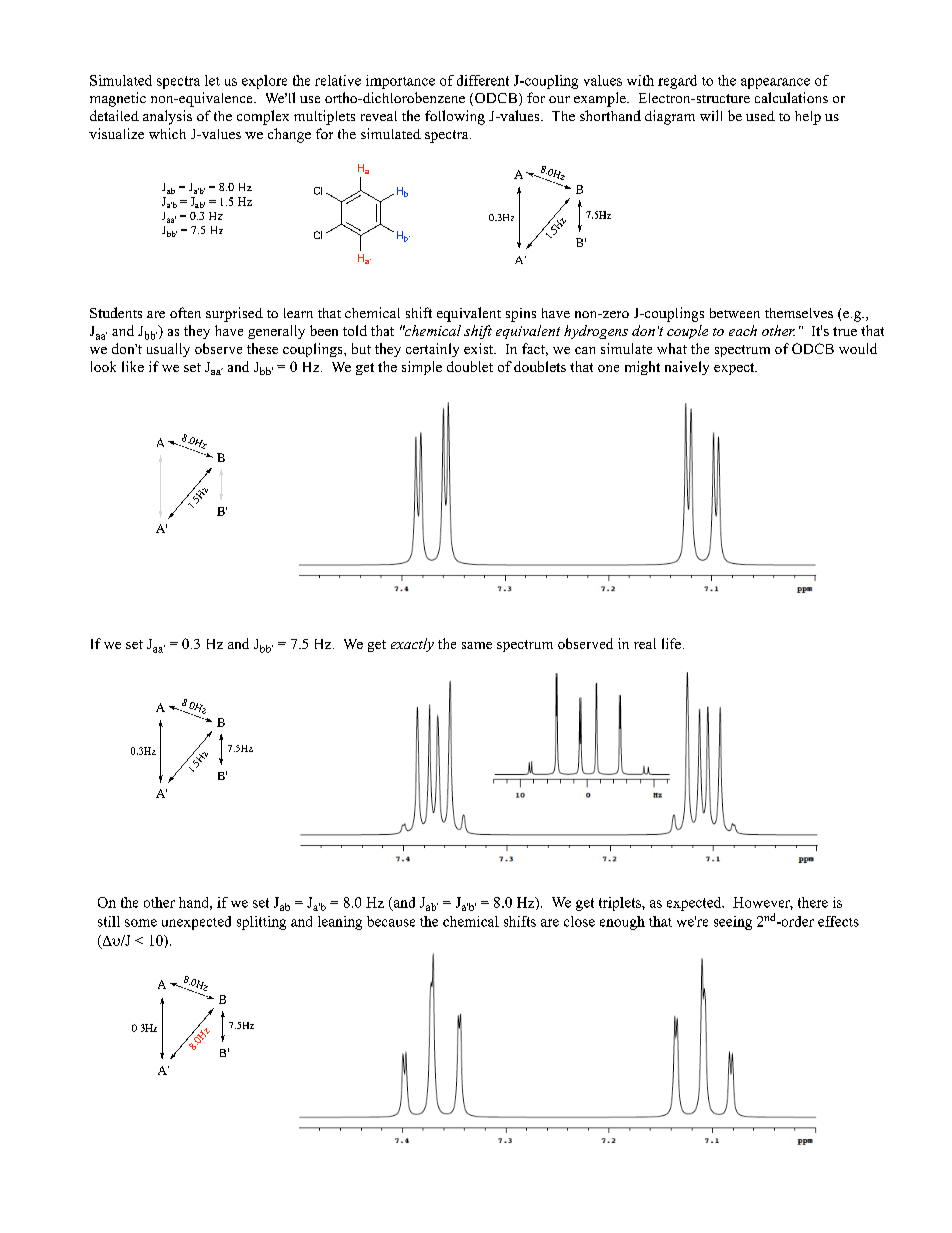  I want to click on However, so click(763, 903).
